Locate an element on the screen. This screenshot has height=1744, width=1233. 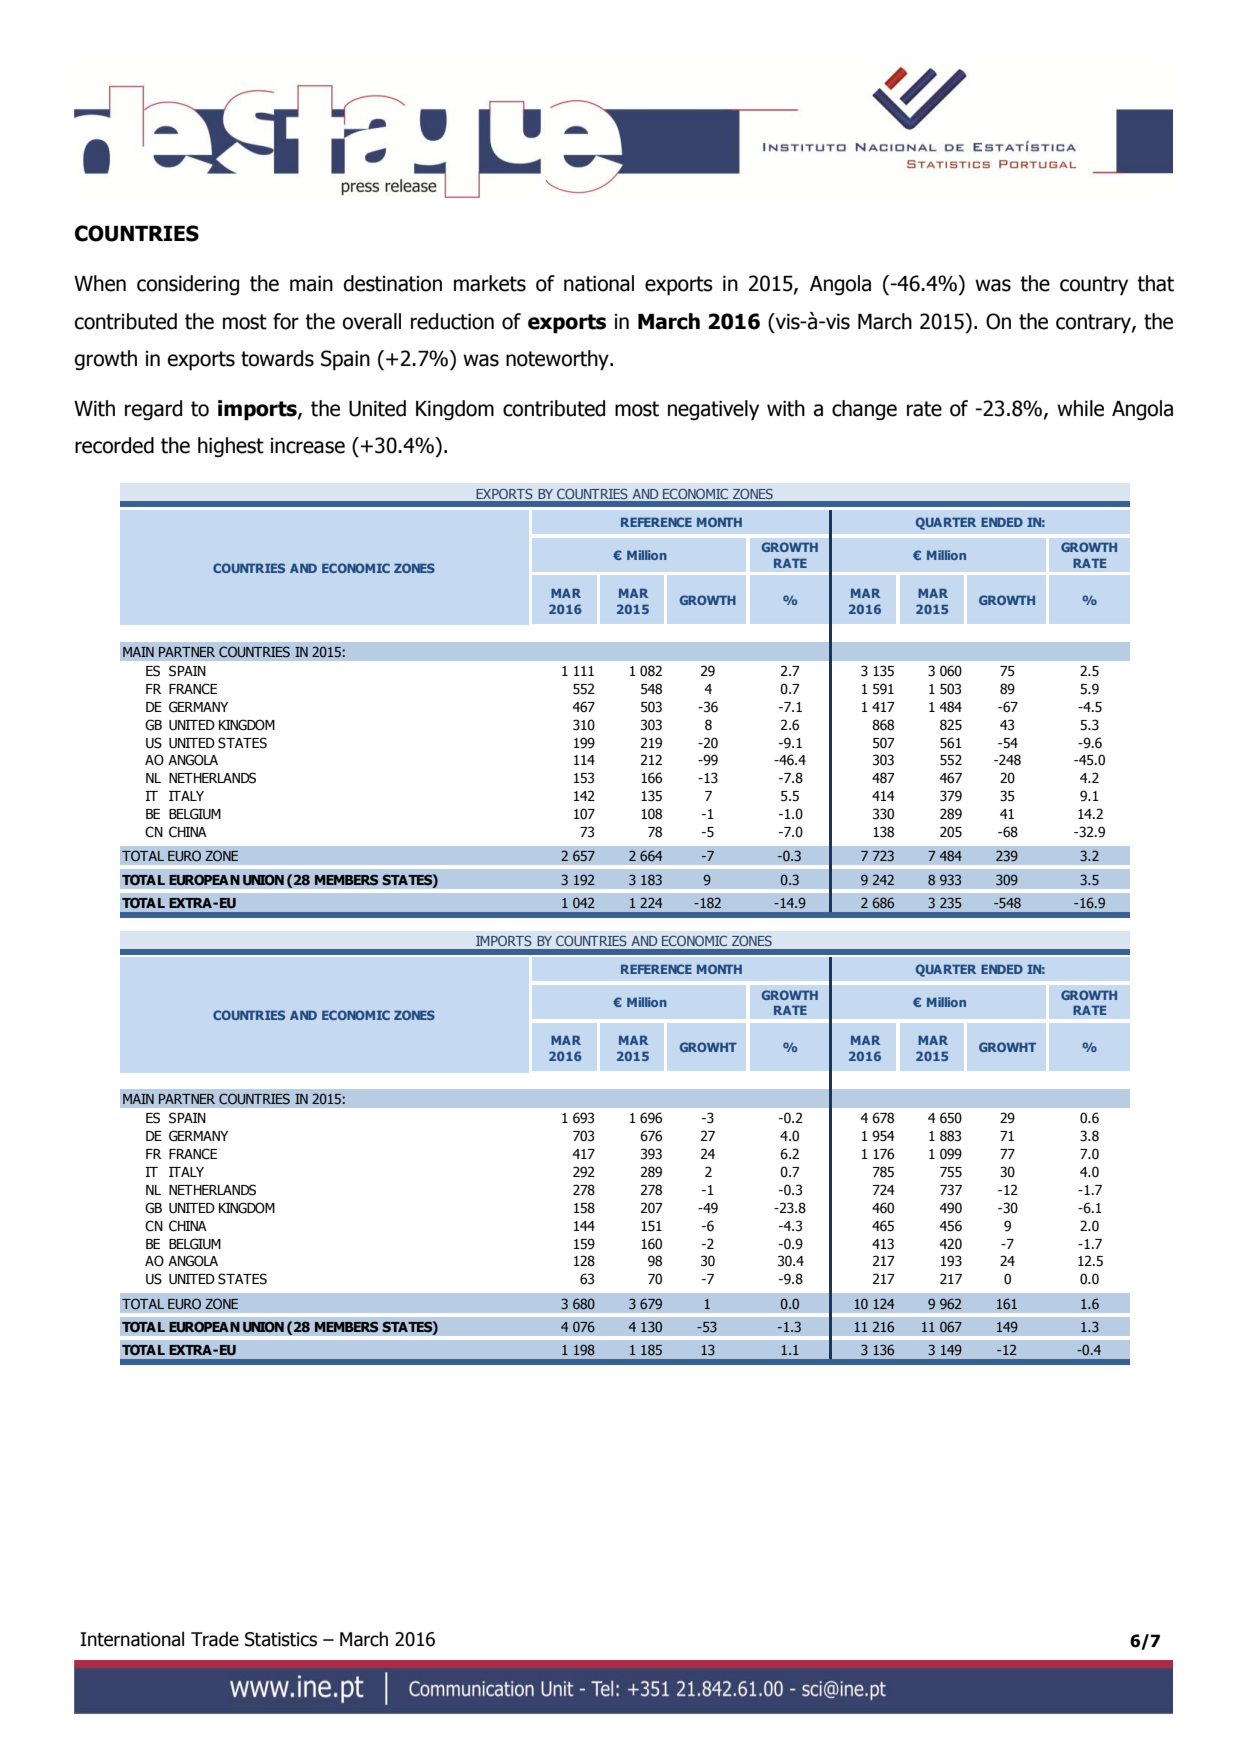
noteworthy is located at coordinates (558, 360).
